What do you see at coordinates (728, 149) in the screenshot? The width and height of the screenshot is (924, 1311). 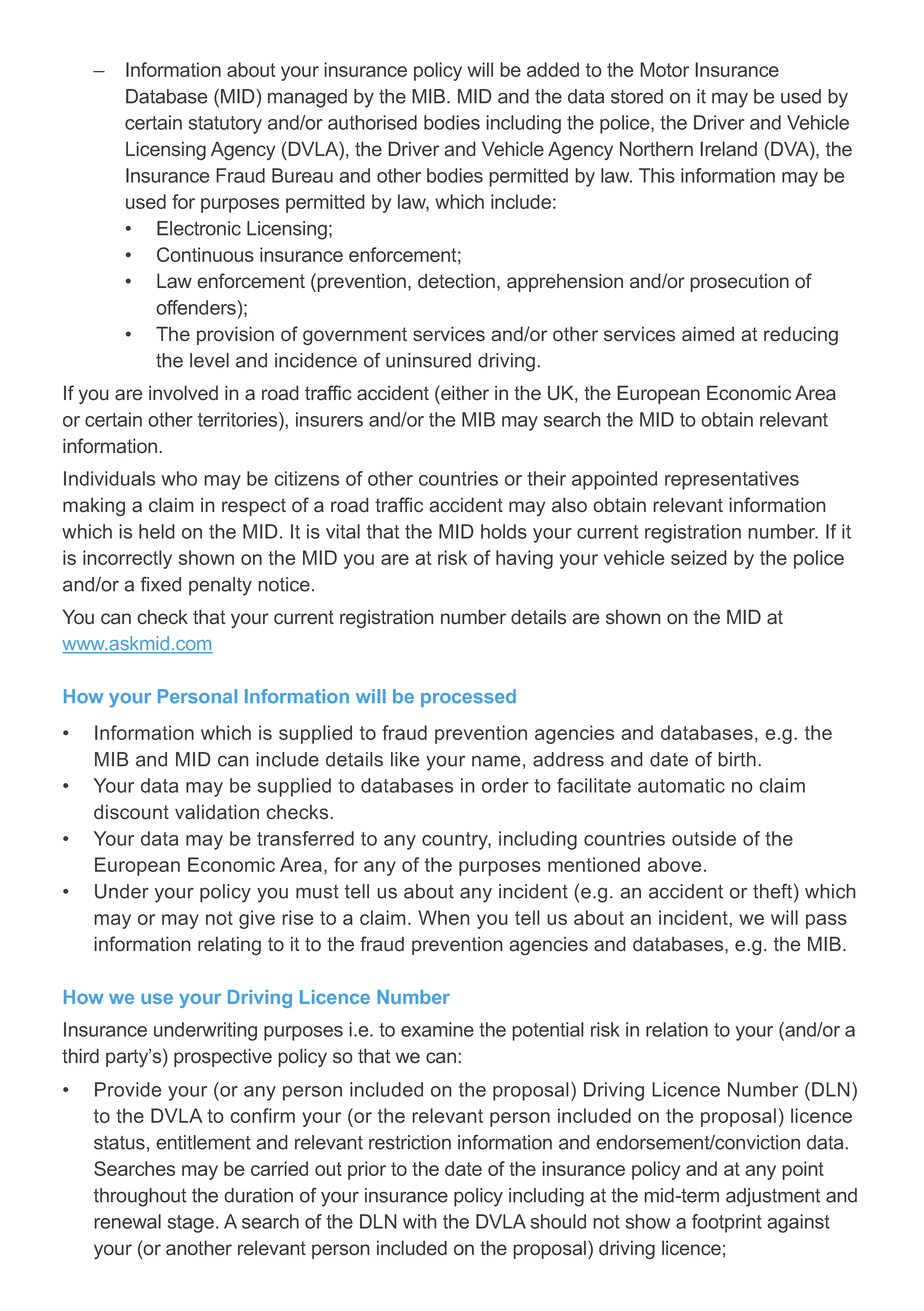 I see `Ireland` at bounding box center [728, 149].
